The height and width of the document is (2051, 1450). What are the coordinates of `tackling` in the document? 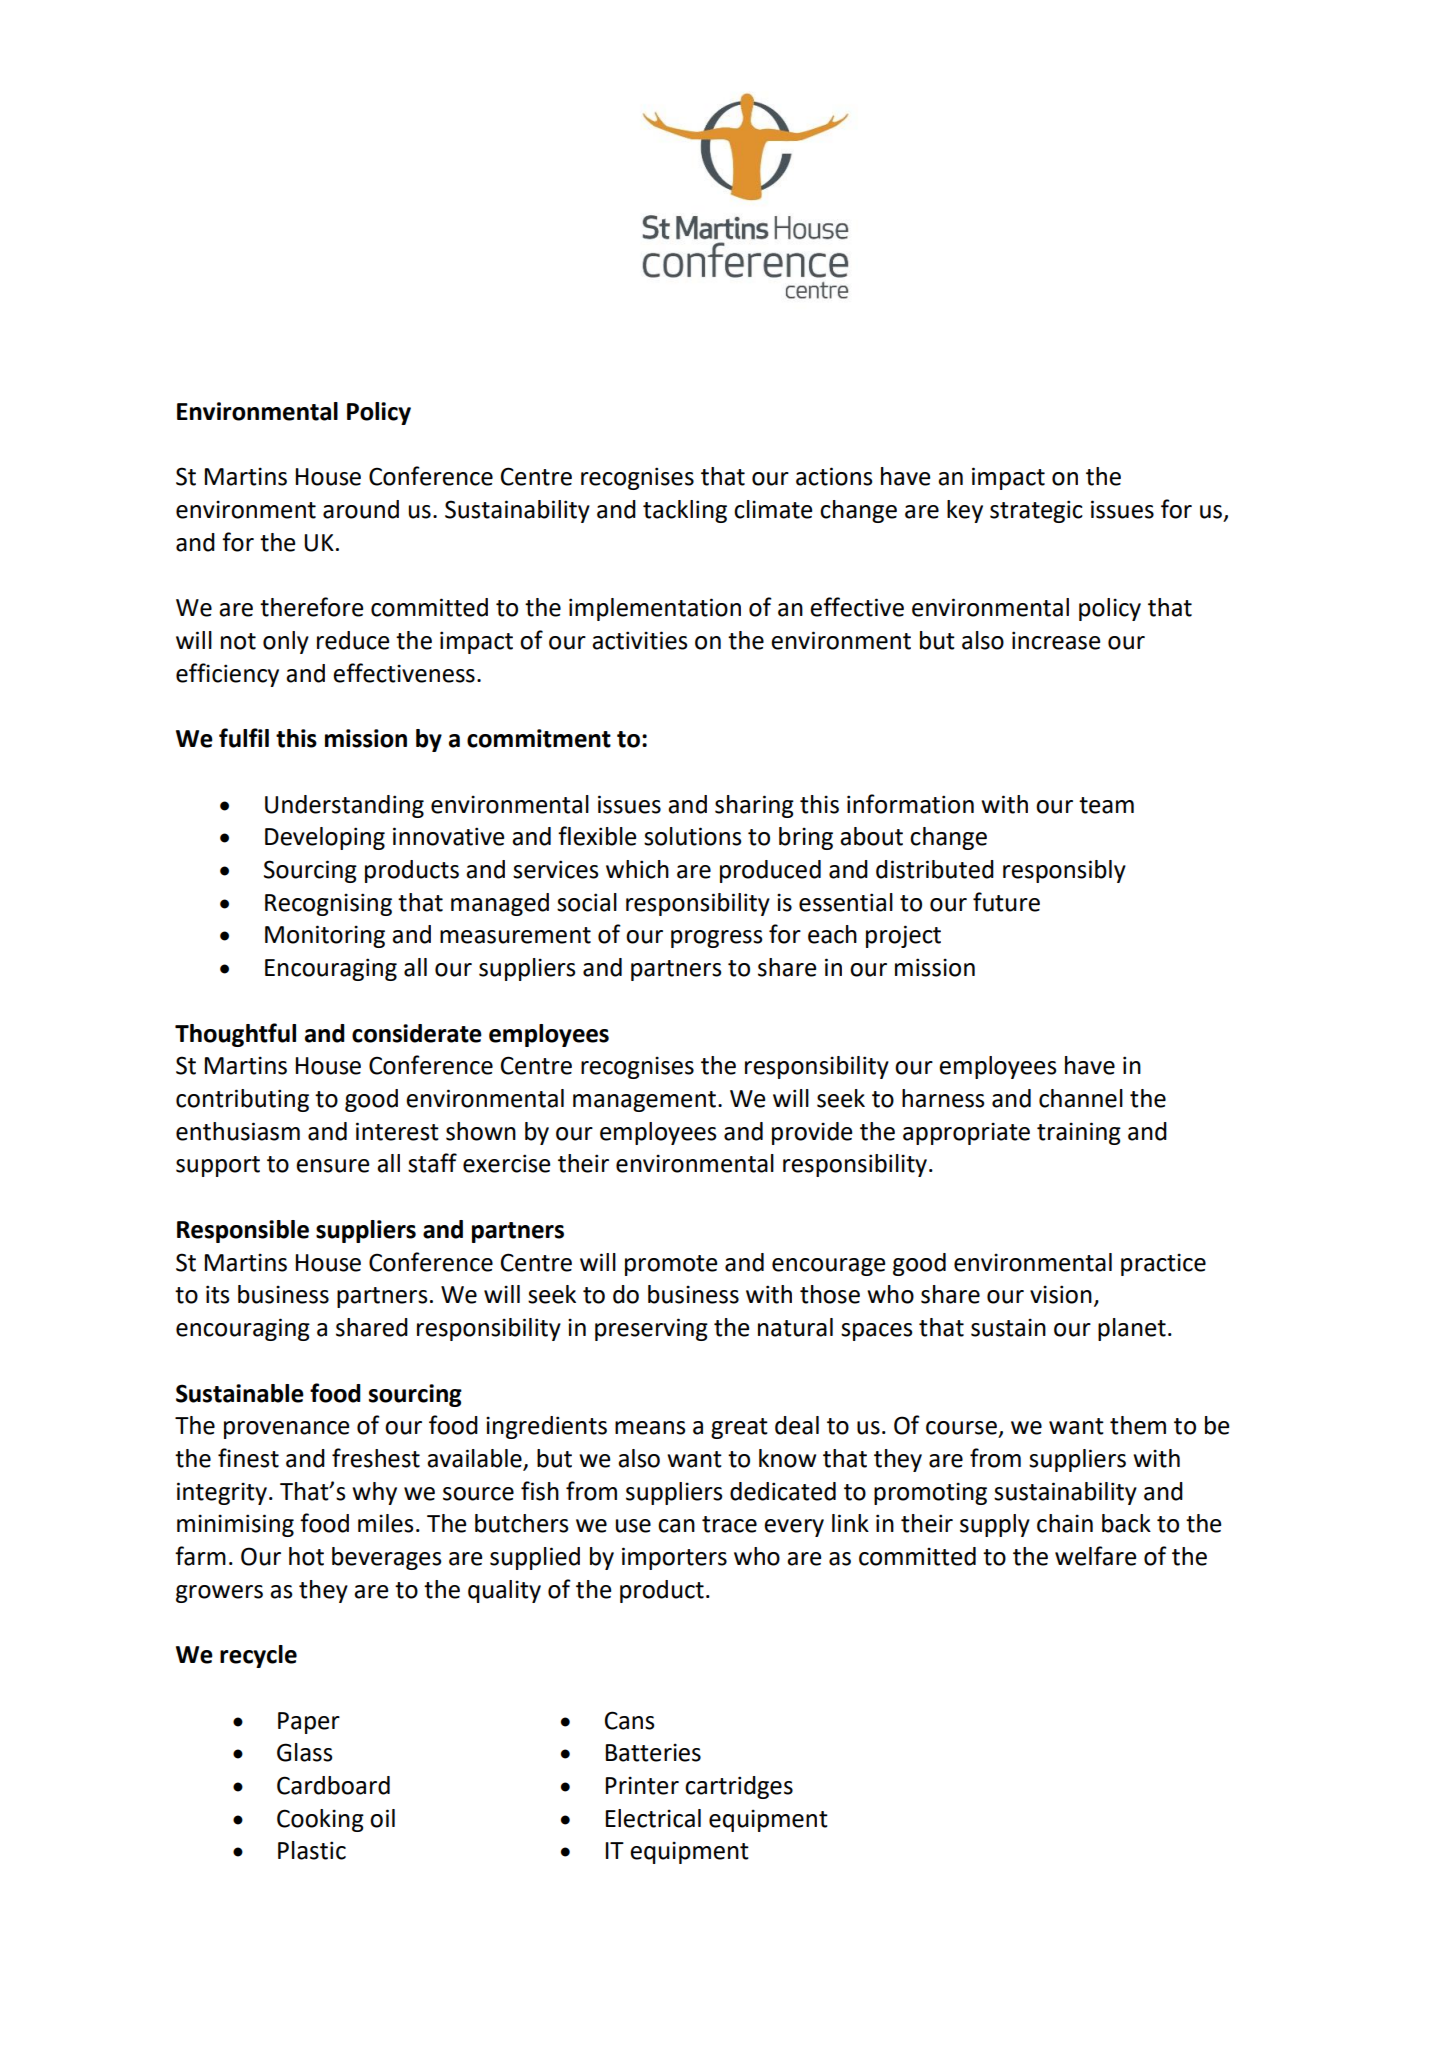 It's located at (685, 511).
